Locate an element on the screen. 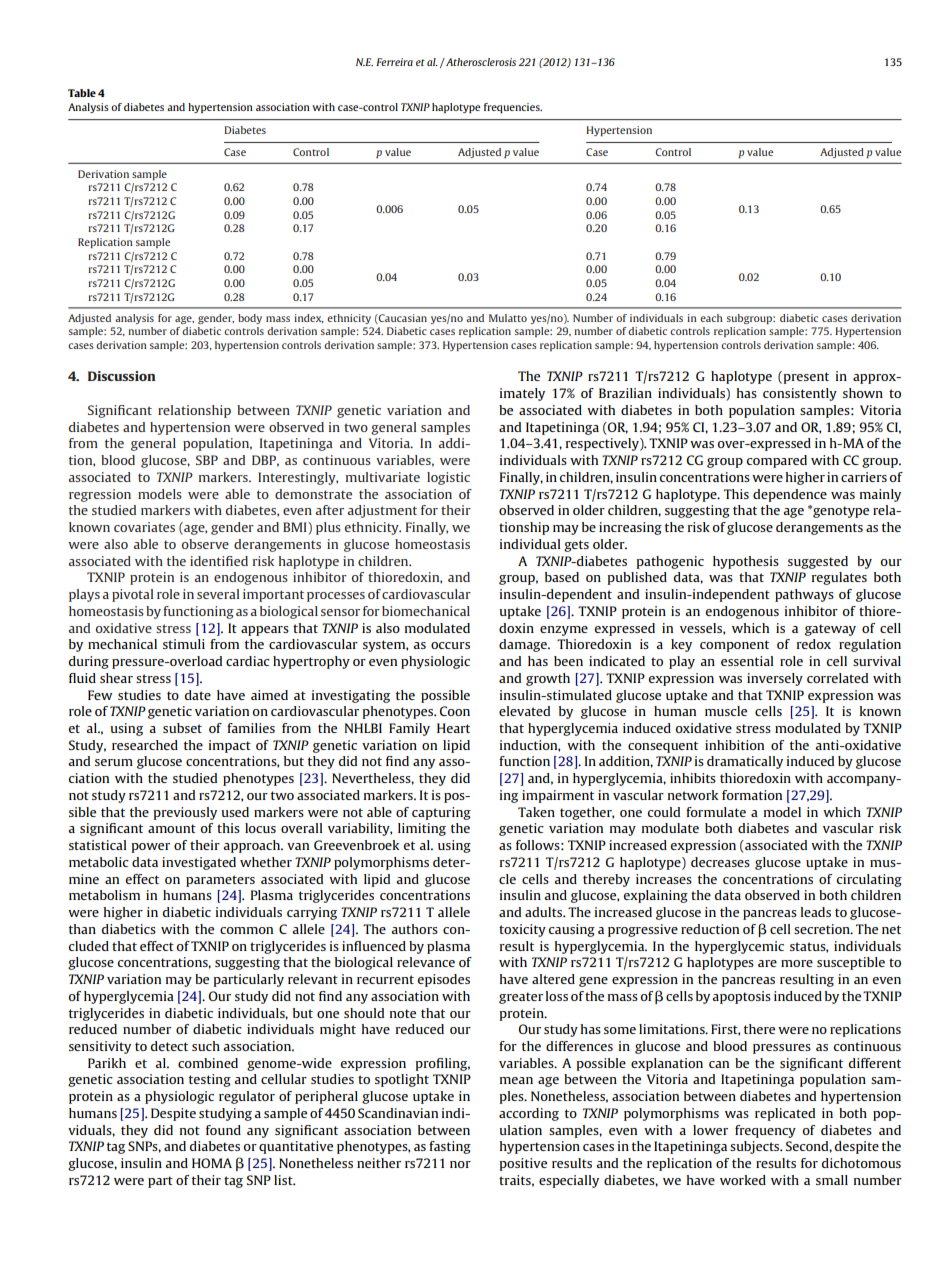 The width and height of the screenshot is (952, 1270). Atherosclerosis is located at coordinates (480, 62).
